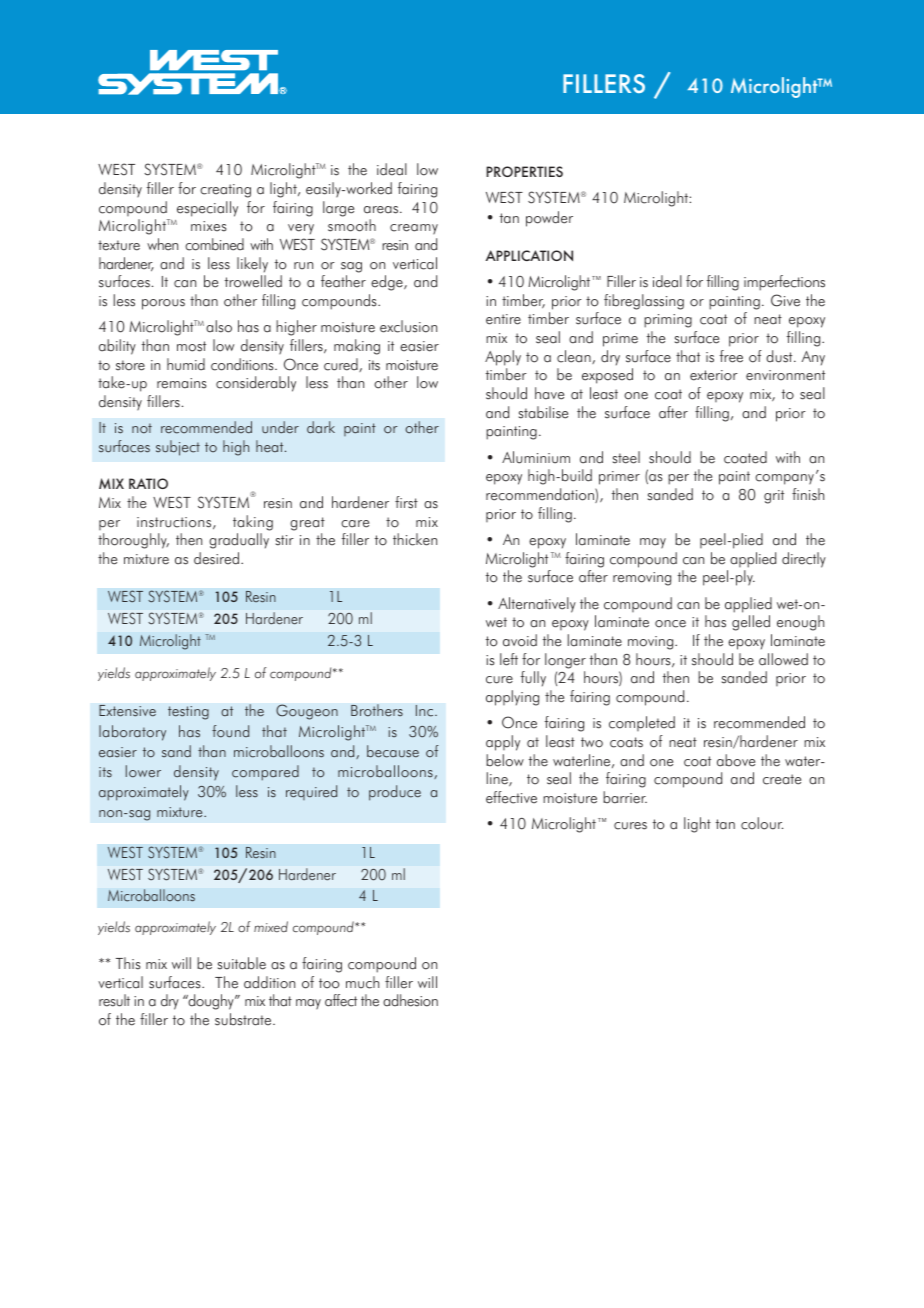 The image size is (924, 1308). Describe the element at coordinates (410, 1000) in the page. I see `adhesion` at that location.
